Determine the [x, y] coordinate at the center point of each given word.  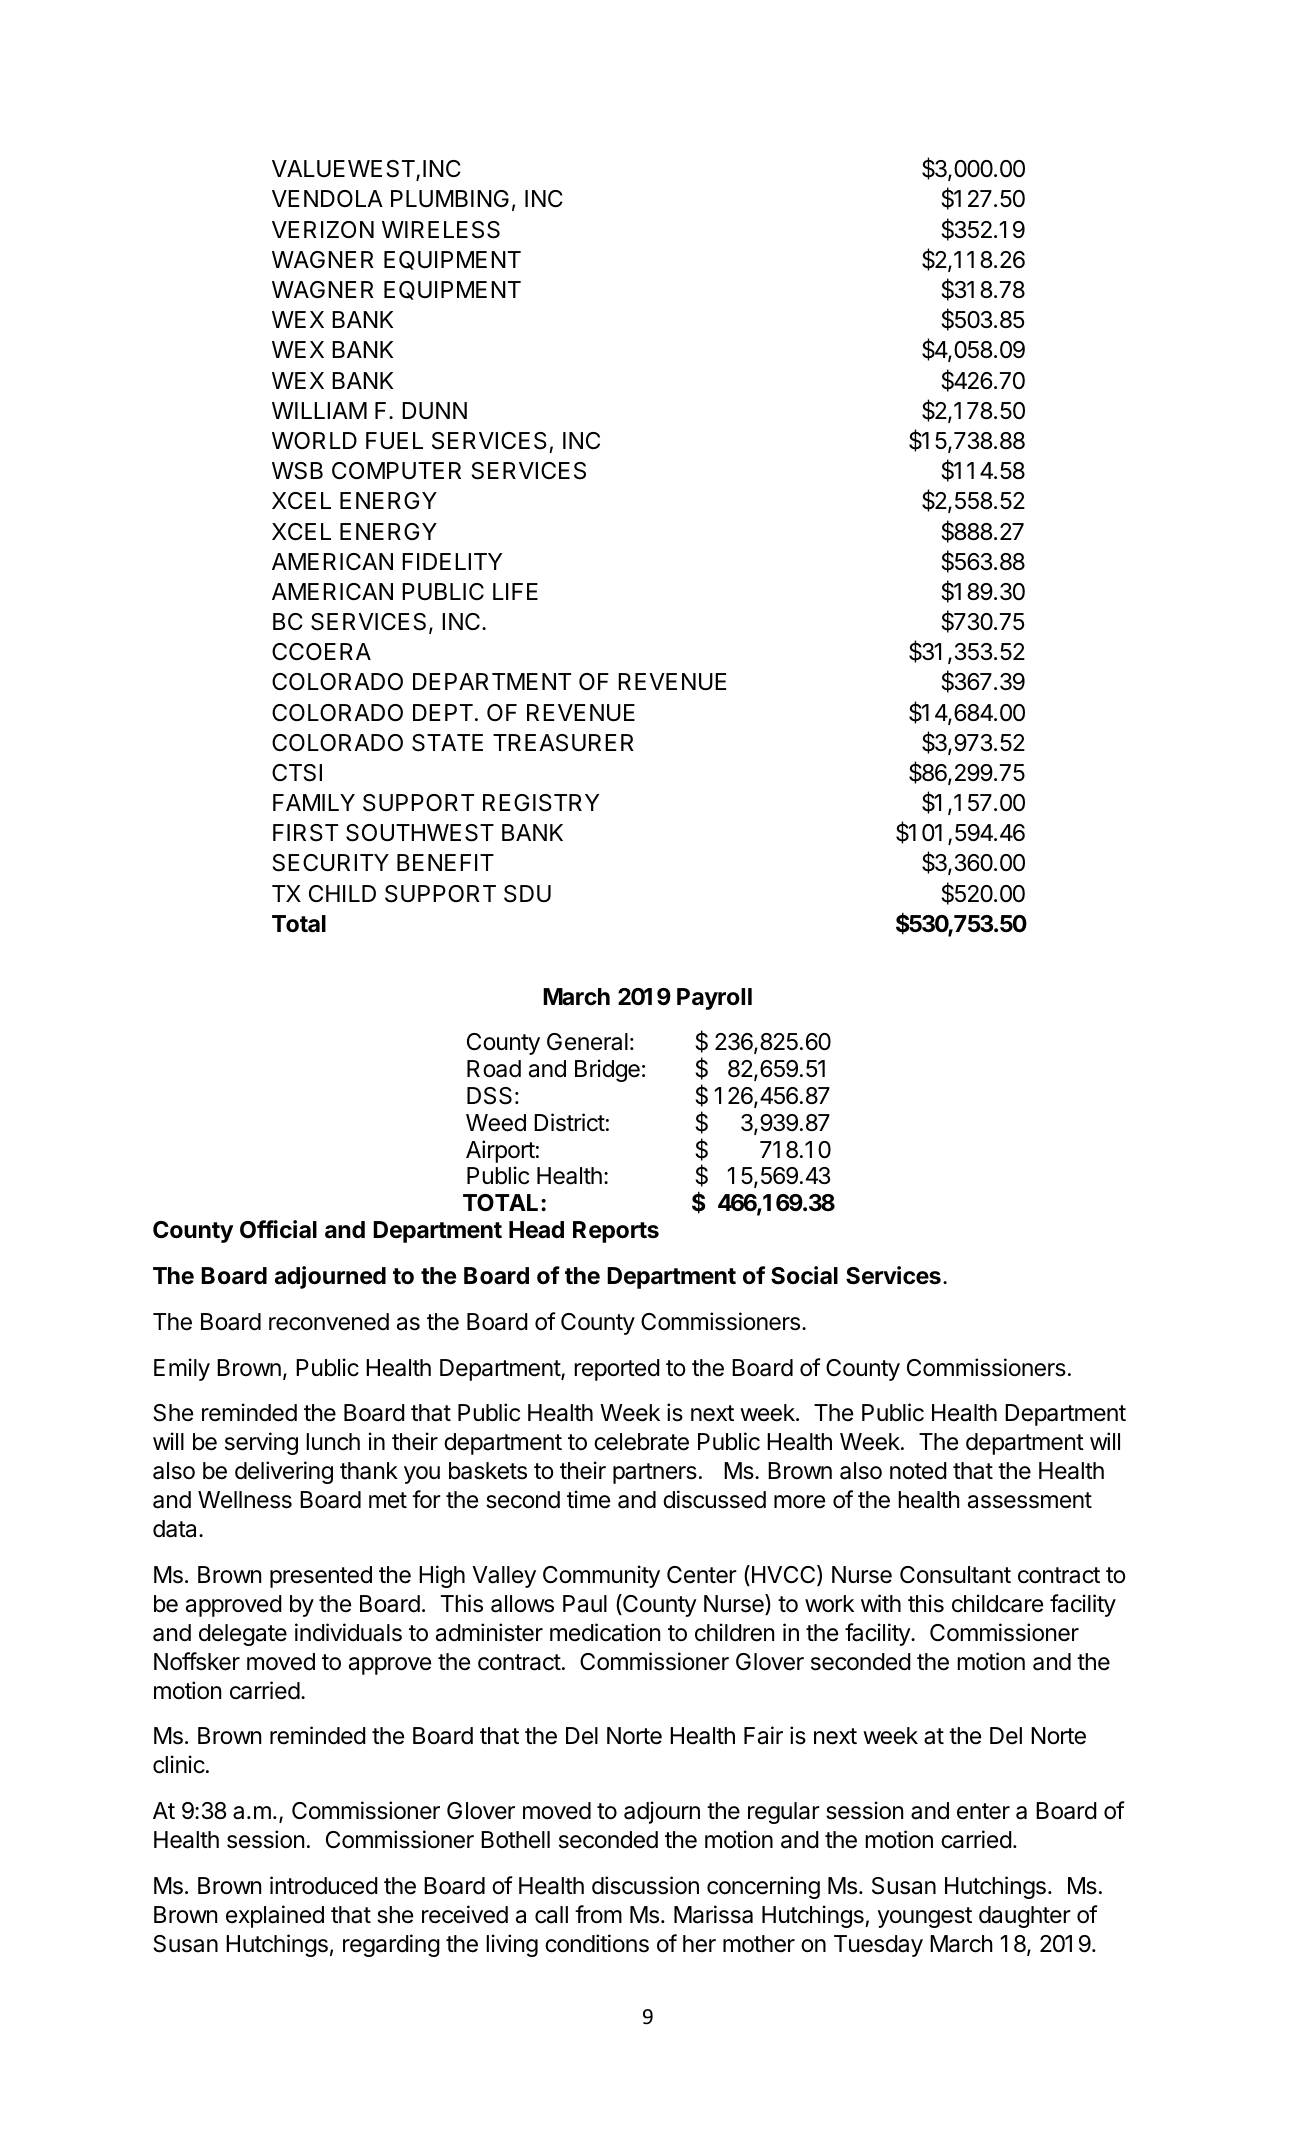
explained [275, 1916]
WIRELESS [441, 230]
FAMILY [314, 802]
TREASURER [563, 743]
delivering [284, 1472]
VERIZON [323, 230]
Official [278, 1229]
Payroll [714, 999]
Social [804, 1275]
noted [918, 1471]
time [588, 1499]
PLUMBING [450, 199]
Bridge [607, 1070]
